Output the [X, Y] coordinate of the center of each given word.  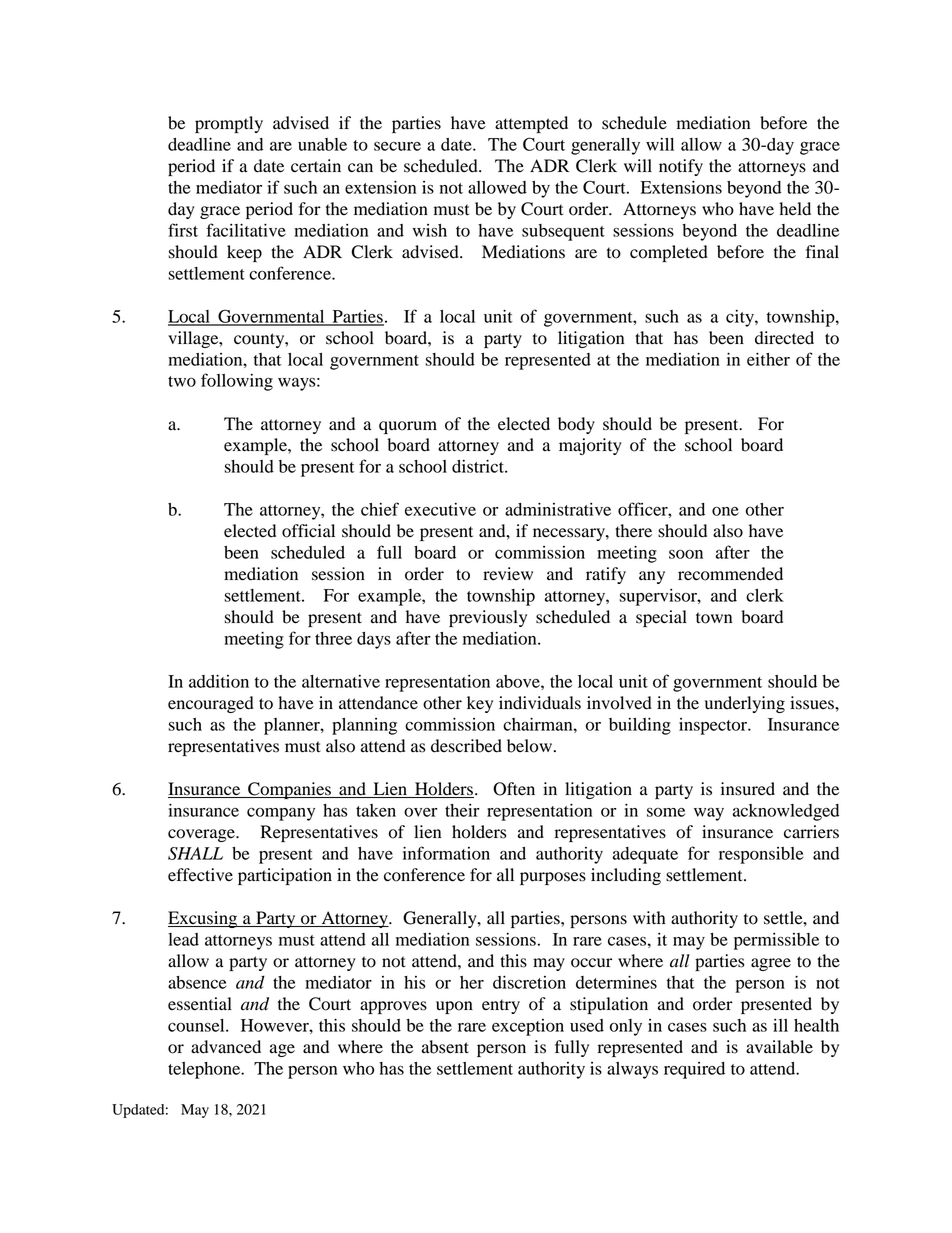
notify [681, 167]
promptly [229, 124]
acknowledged [786, 812]
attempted [531, 124]
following [237, 382]
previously [488, 618]
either [768, 359]
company [281, 814]
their [462, 810]
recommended [730, 574]
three [333, 638]
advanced [226, 1047]
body [576, 425]
